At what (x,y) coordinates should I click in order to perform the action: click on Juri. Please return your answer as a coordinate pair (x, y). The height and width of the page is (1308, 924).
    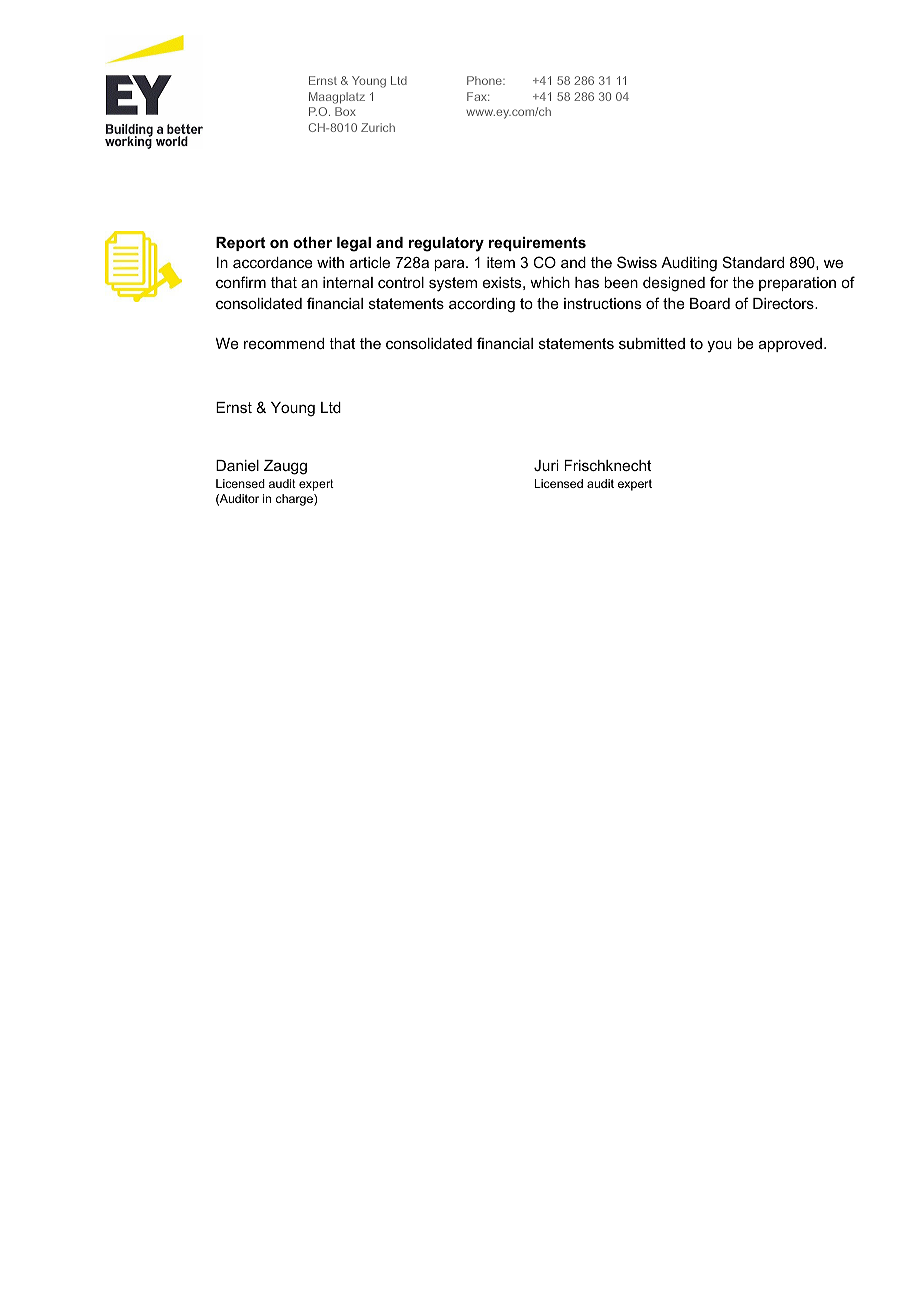
    Looking at the image, I should click on (546, 465).
